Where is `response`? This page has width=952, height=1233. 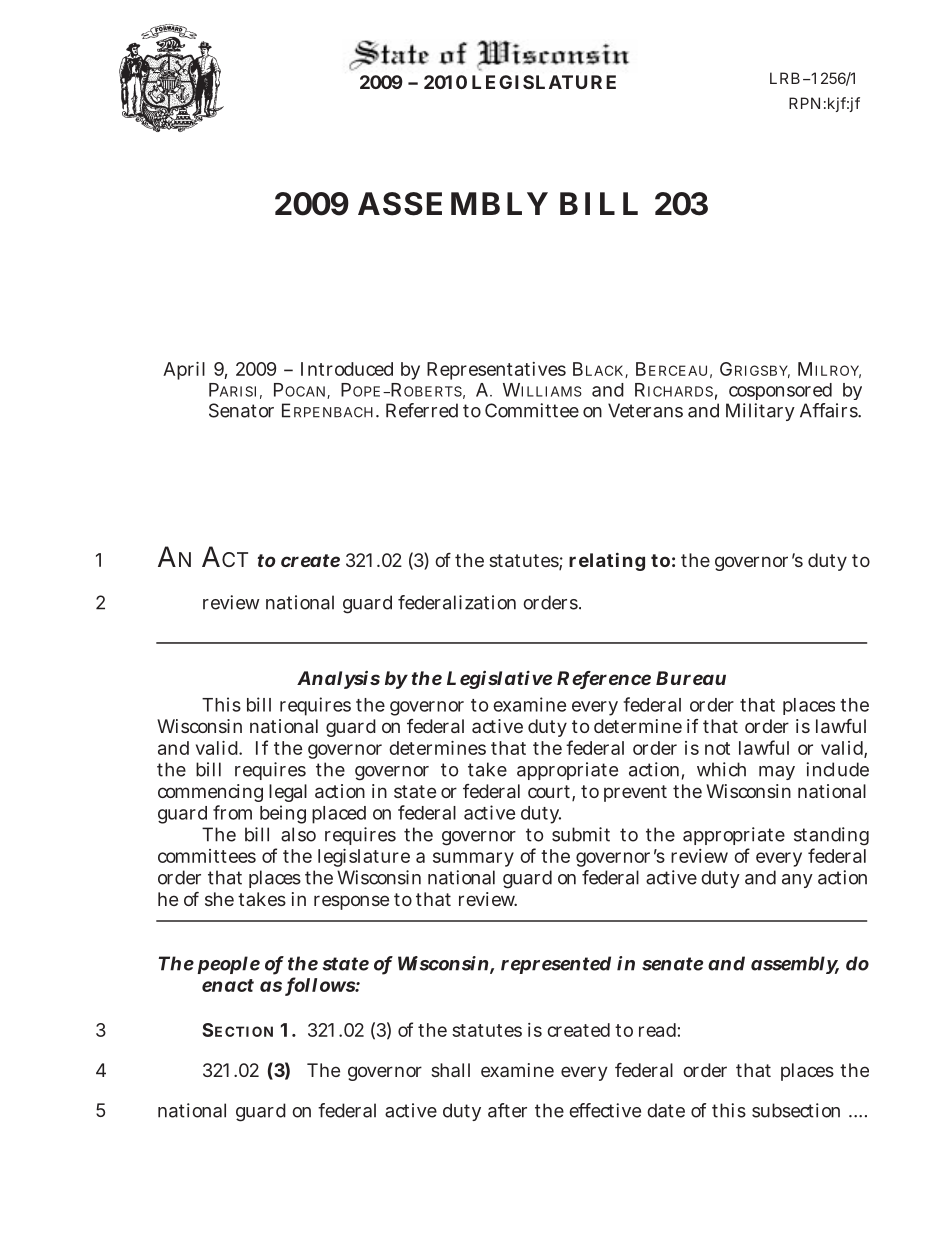 response is located at coordinates (351, 902).
